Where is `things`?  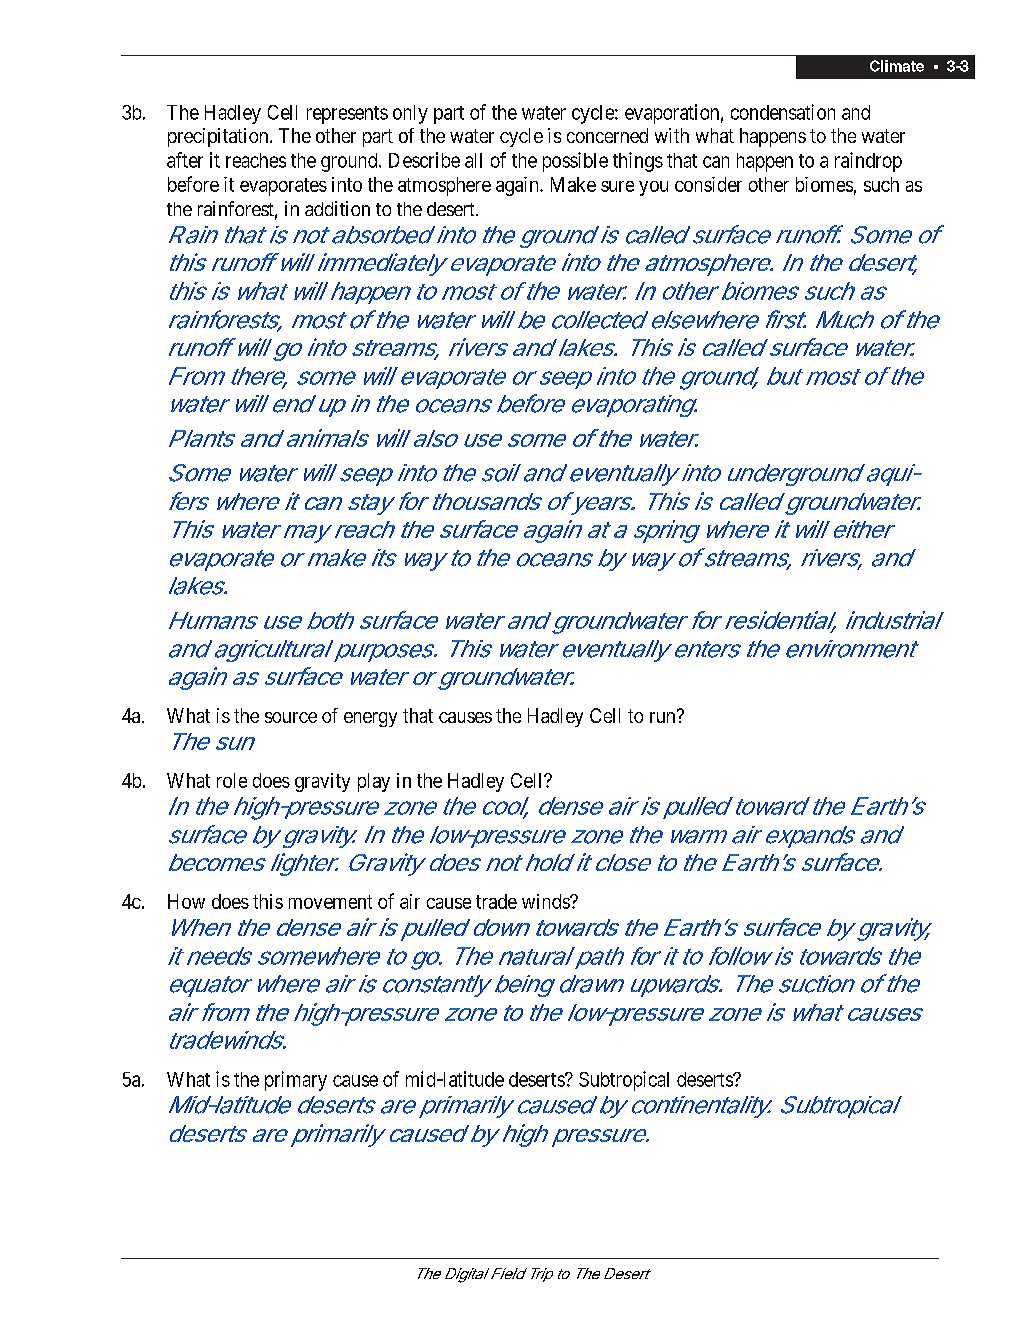
things is located at coordinates (638, 162).
